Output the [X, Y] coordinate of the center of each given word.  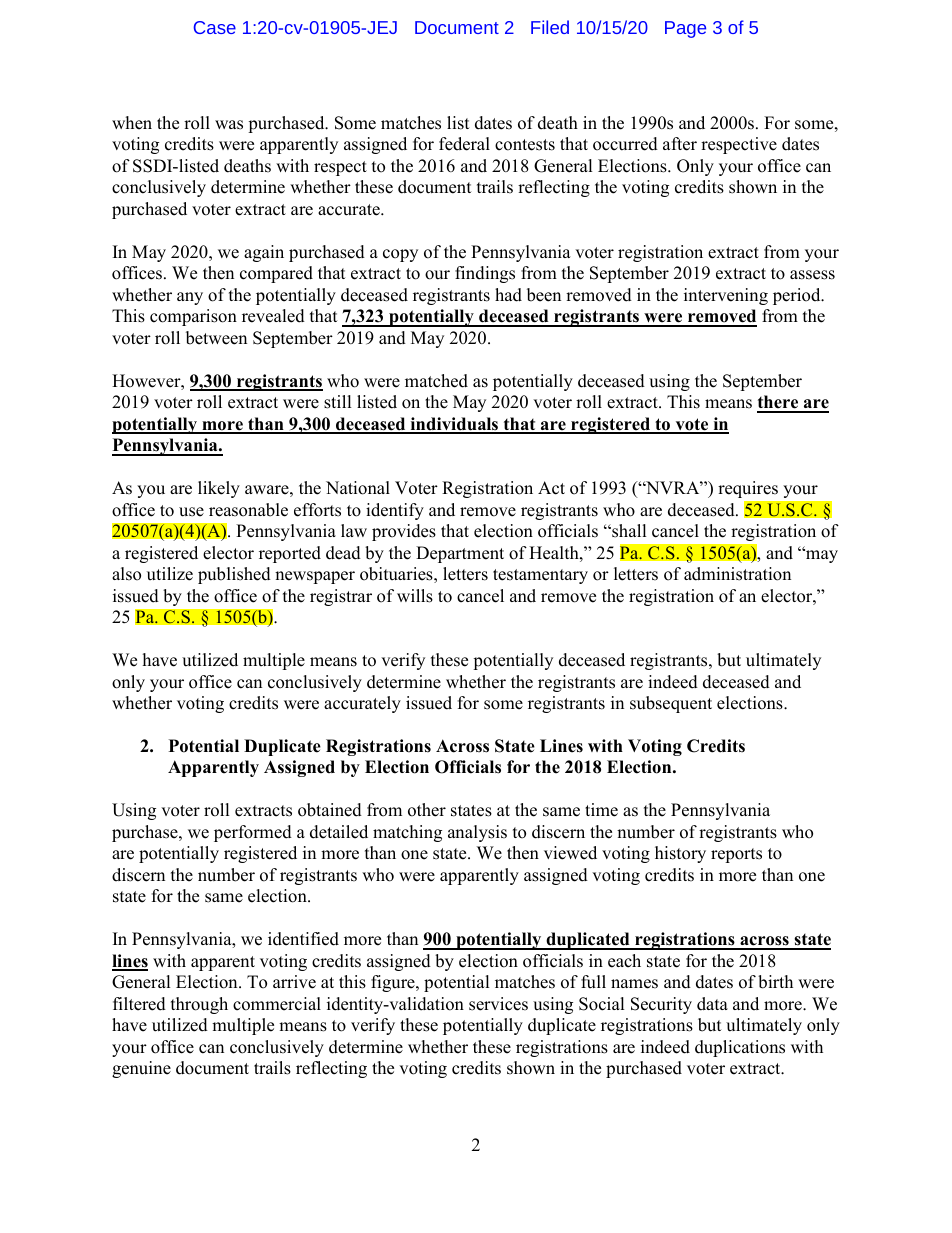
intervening [726, 296]
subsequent [671, 704]
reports [736, 855]
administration [737, 574]
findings [485, 274]
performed [253, 833]
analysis [477, 833]
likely [219, 489]
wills [415, 596]
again [264, 253]
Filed [550, 27]
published [234, 575]
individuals [454, 425]
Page [685, 29]
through [199, 1005]
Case [215, 27]
